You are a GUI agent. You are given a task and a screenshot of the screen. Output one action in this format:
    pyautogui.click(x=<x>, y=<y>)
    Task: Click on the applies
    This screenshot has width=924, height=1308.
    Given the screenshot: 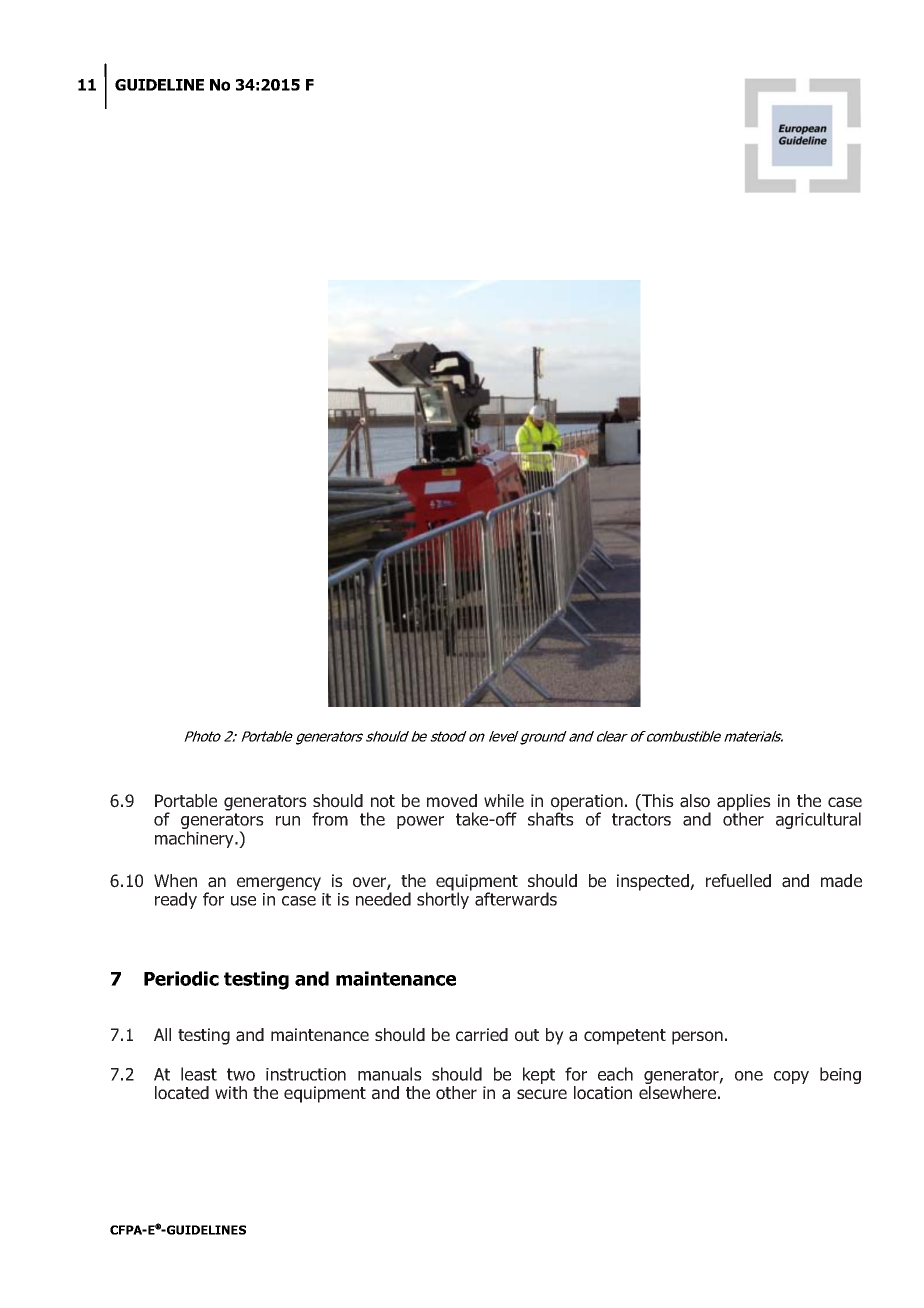 What is the action you would take?
    pyautogui.click(x=744, y=803)
